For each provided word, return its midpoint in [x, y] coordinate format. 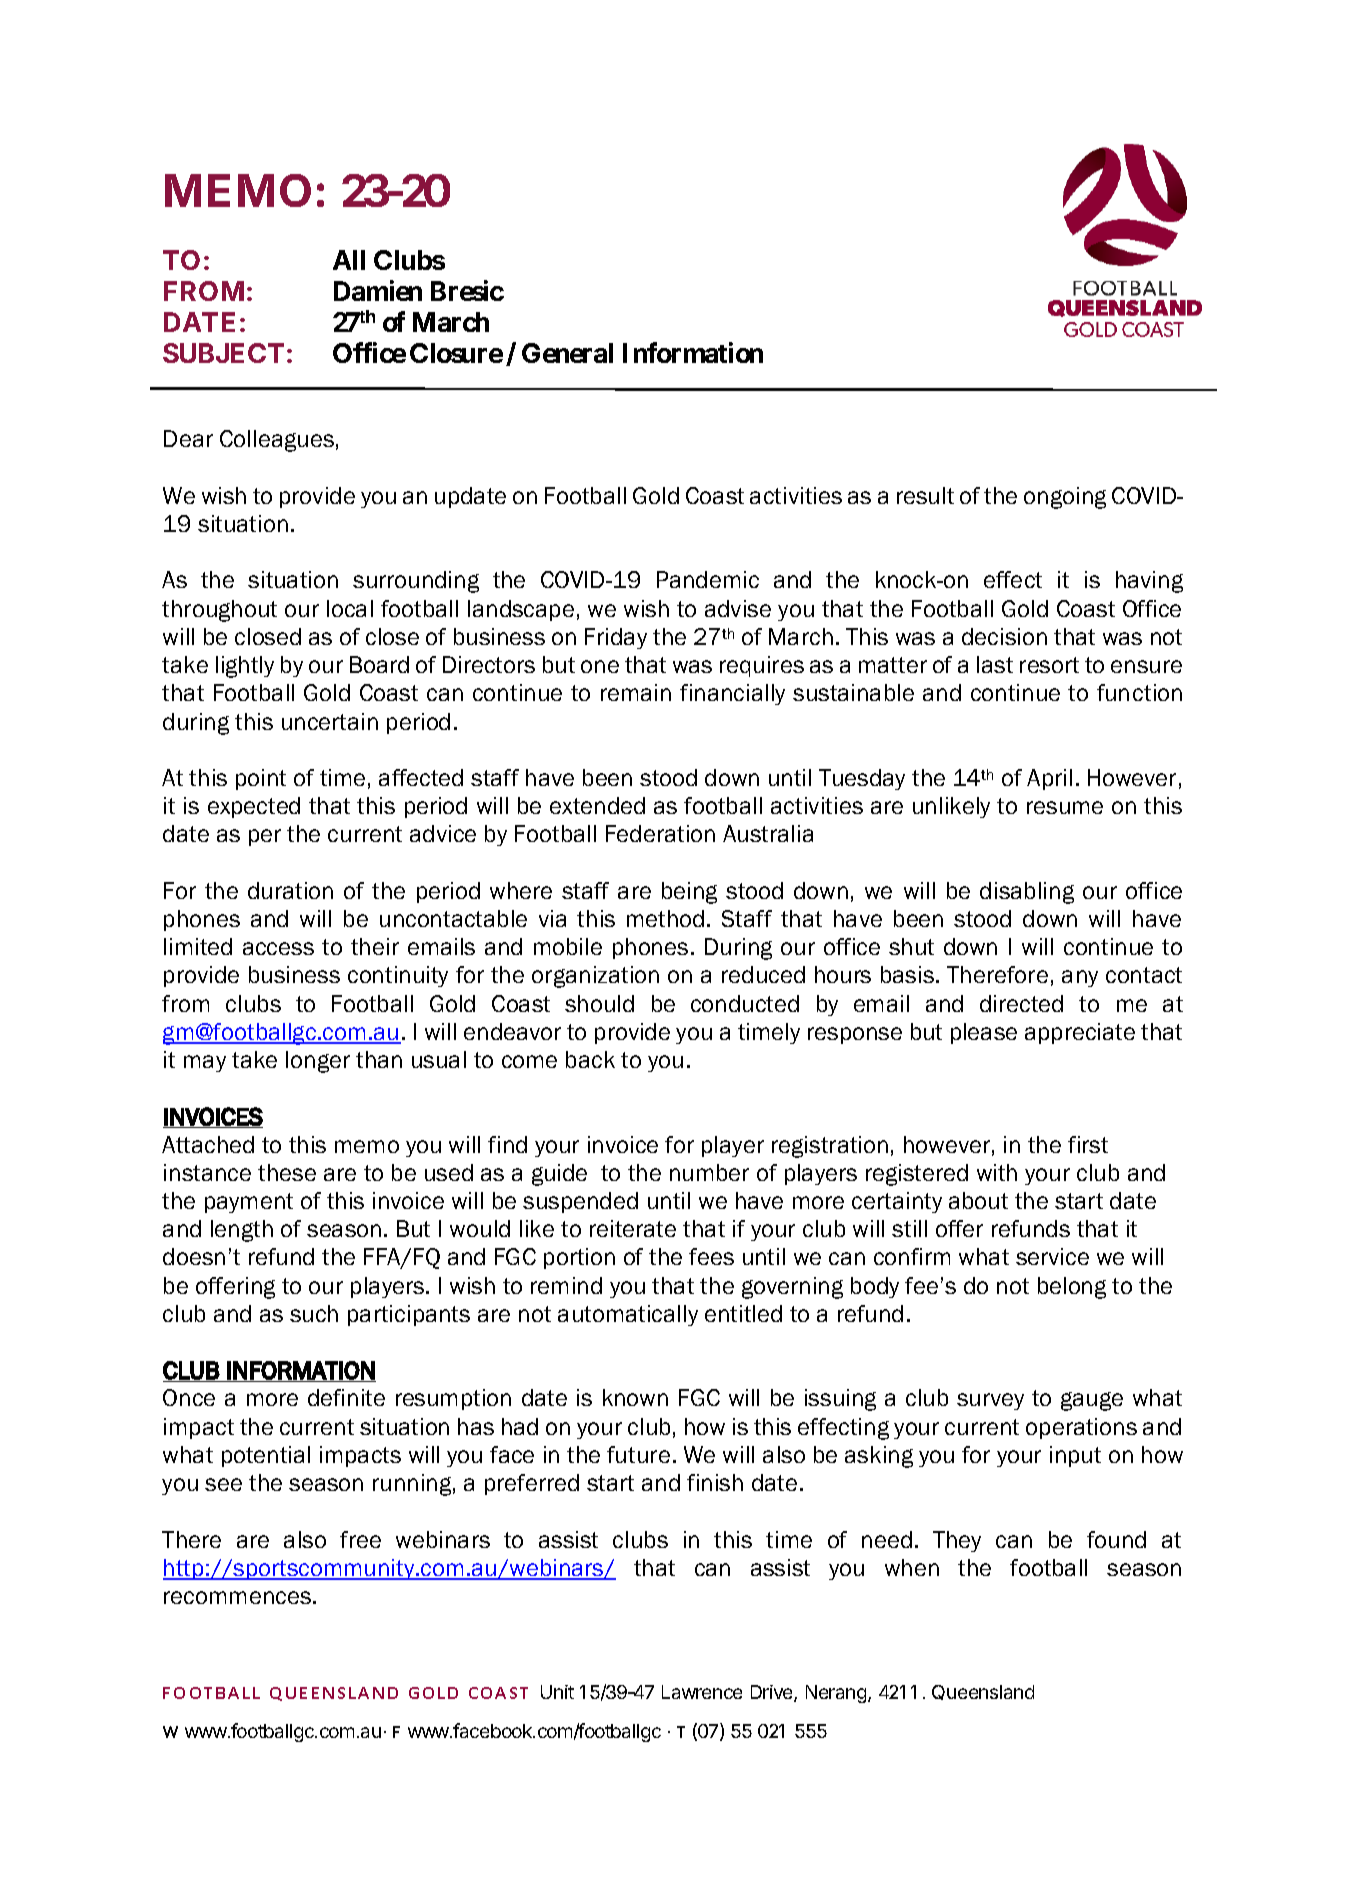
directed [1021, 1003]
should [599, 1003]
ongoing [1065, 498]
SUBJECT [223, 353]
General [567, 353]
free [360, 1539]
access [278, 948]
